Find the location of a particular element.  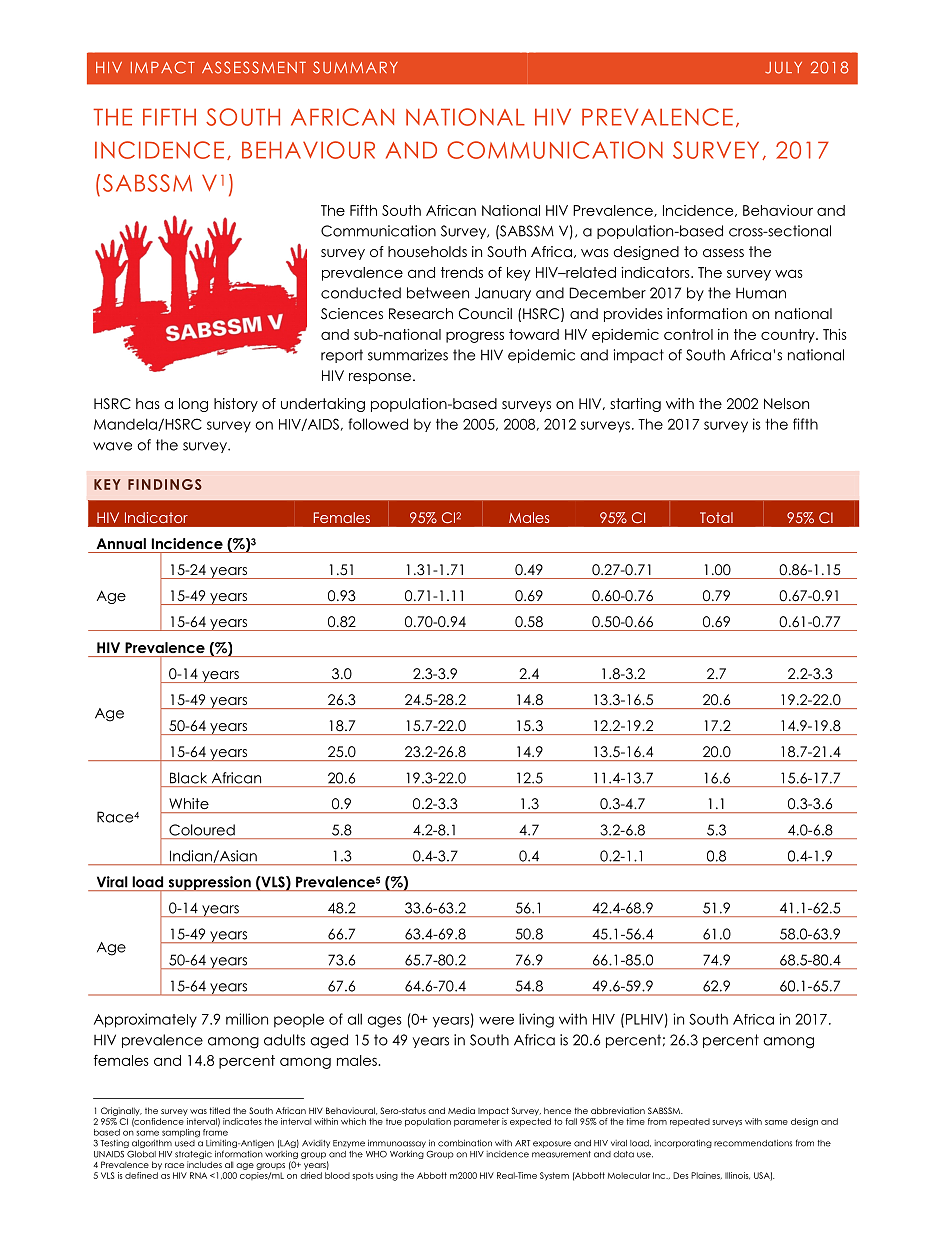

followed is located at coordinates (378, 424).
